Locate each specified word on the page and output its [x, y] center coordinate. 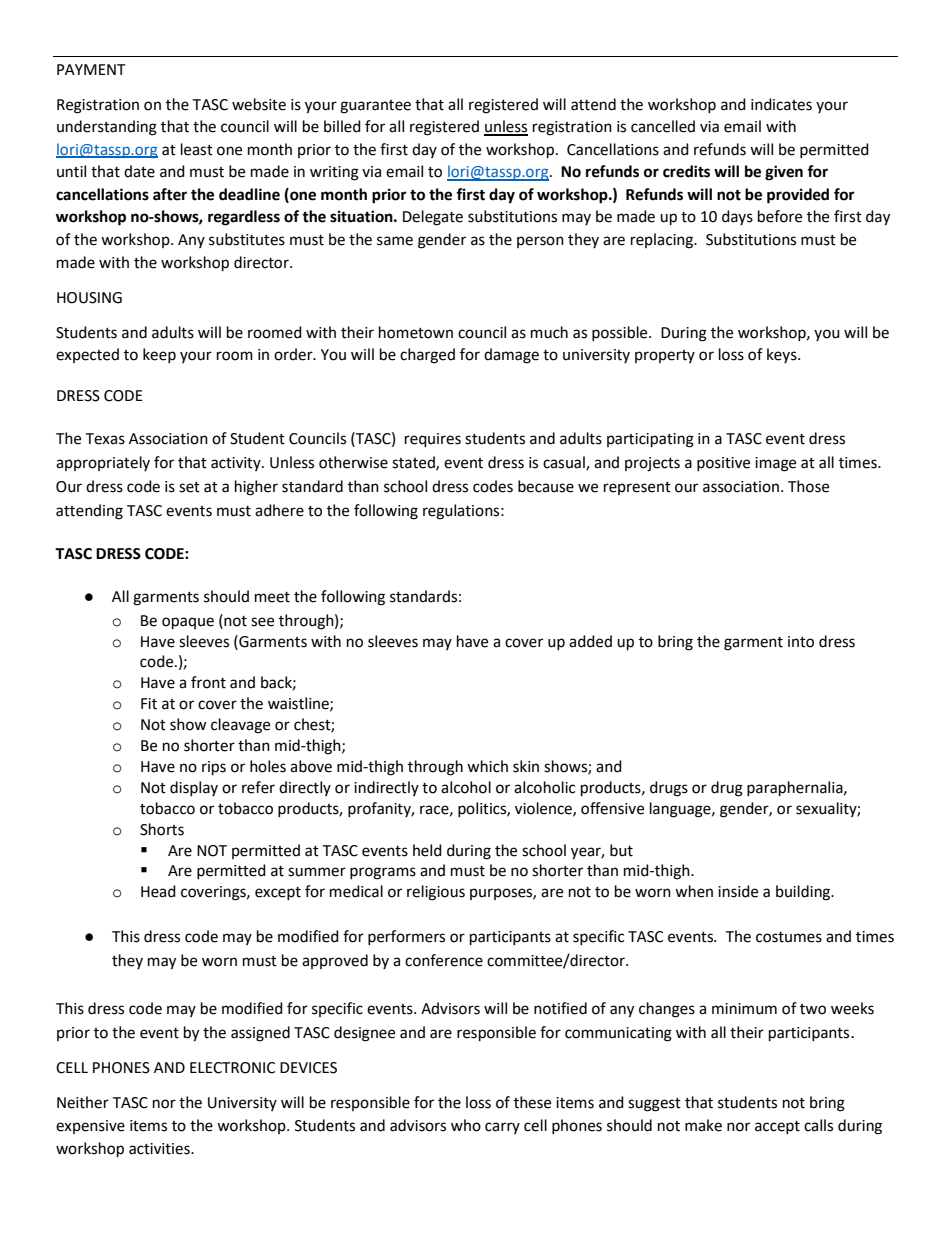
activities [160, 1149]
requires [433, 440]
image [775, 464]
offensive [612, 808]
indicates [781, 104]
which [487, 766]
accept [777, 1127]
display [194, 788]
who [466, 1125]
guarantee [375, 107]
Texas [105, 439]
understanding [107, 128]
